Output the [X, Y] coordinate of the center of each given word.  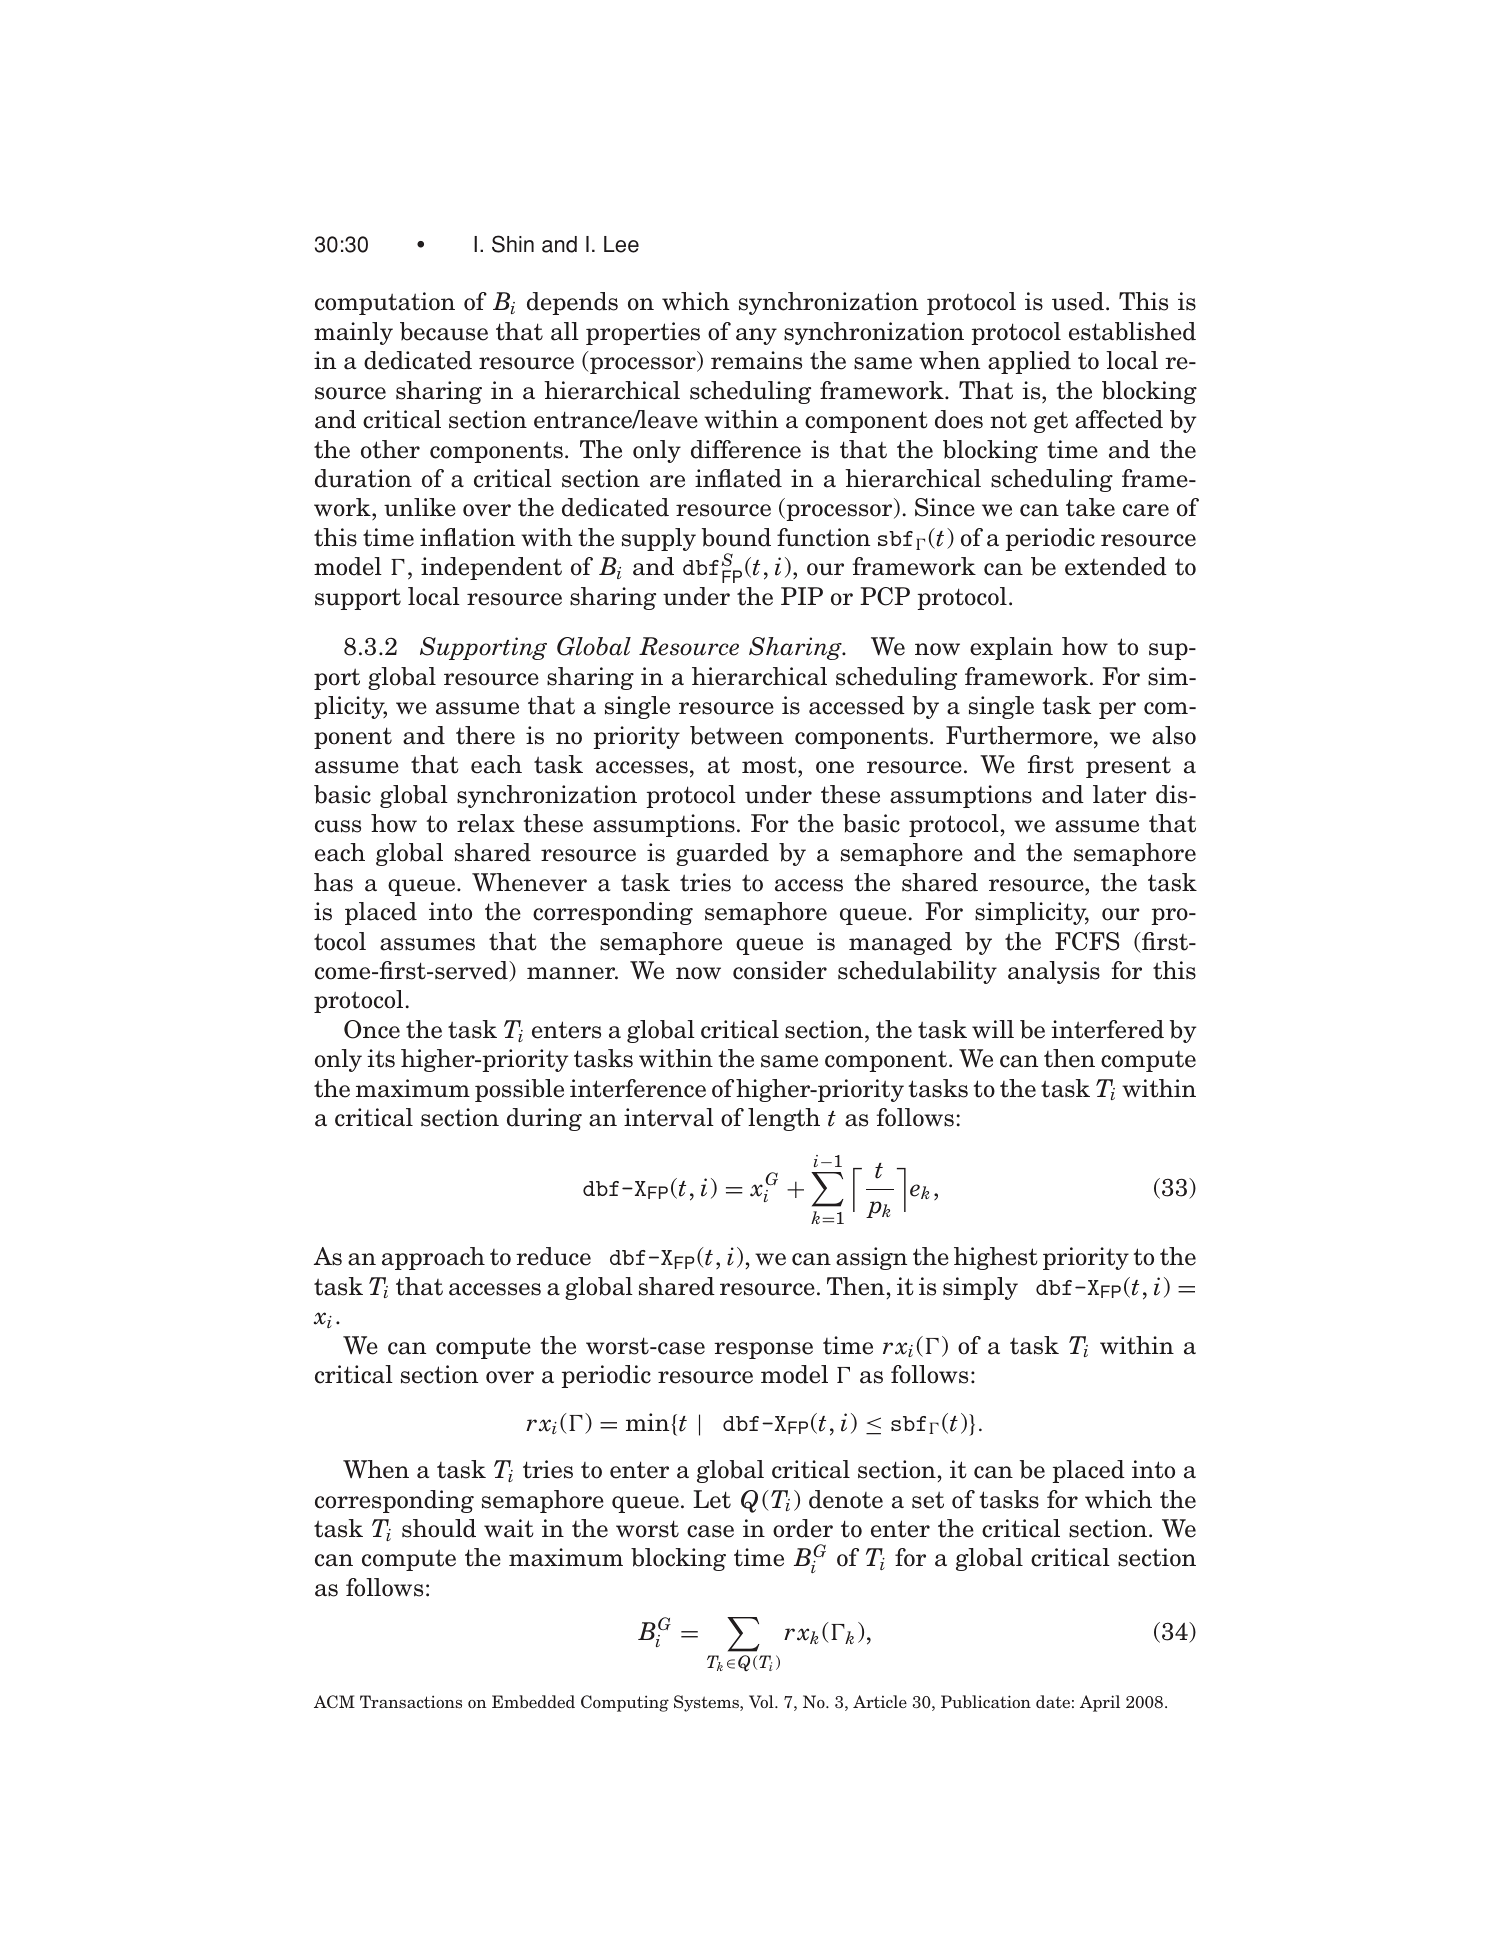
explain [1011, 648]
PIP [802, 596]
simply [980, 1288]
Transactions [411, 1701]
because [444, 331]
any [756, 336]
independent [491, 568]
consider [780, 970]
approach [433, 1258]
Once [372, 1029]
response [763, 1350]
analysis [1054, 972]
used [1078, 301]
